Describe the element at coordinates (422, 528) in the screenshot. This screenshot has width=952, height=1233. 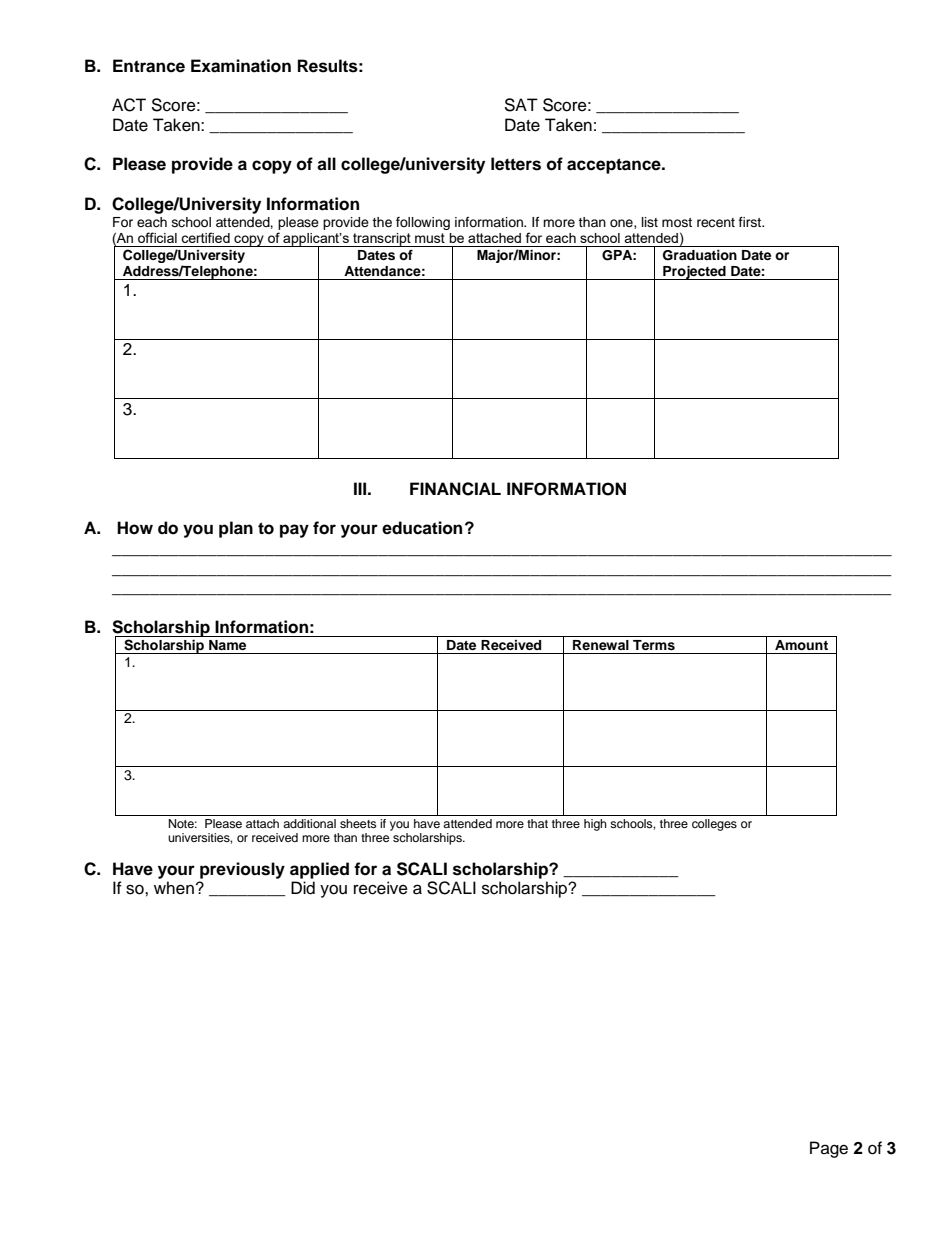
I see `education` at that location.
